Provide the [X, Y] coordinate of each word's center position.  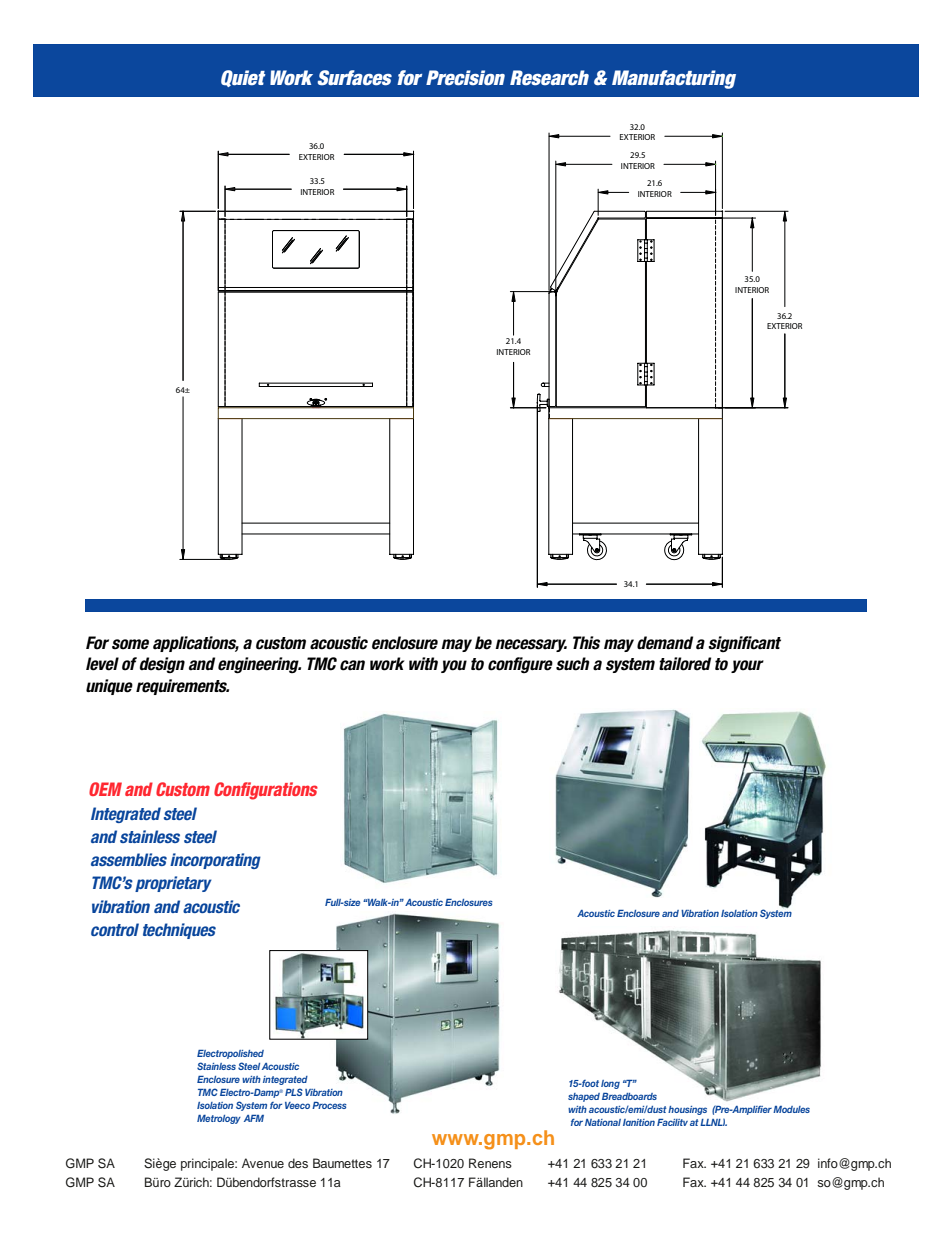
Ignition [639, 1122]
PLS [294, 1092]
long [610, 1084]
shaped [584, 1097]
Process [329, 1105]
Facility [672, 1122]
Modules [791, 1109]
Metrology [219, 1119]
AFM [254, 1118]
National [603, 1122]
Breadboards [629, 1096]
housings [687, 1110]
